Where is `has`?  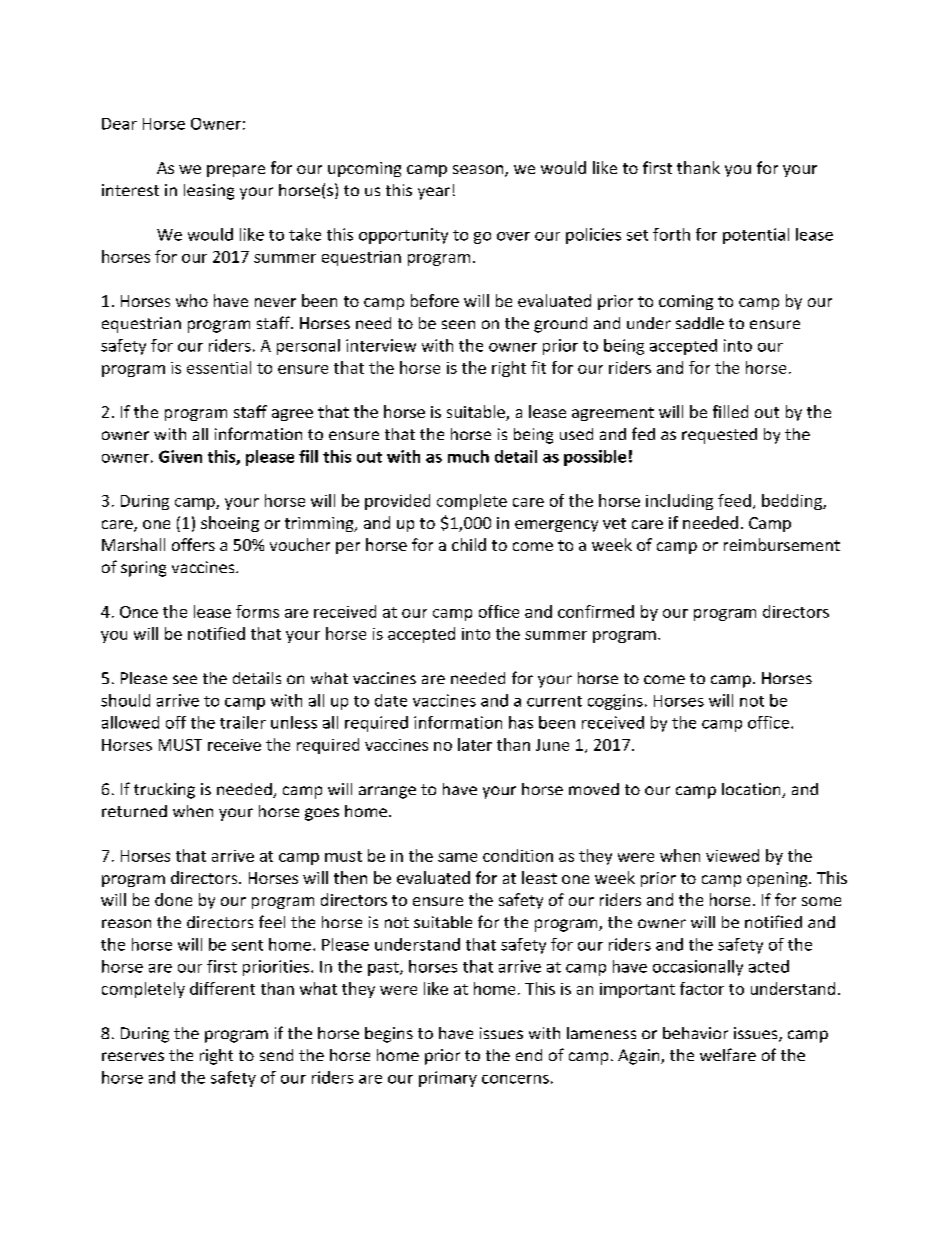
has is located at coordinates (521, 722).
